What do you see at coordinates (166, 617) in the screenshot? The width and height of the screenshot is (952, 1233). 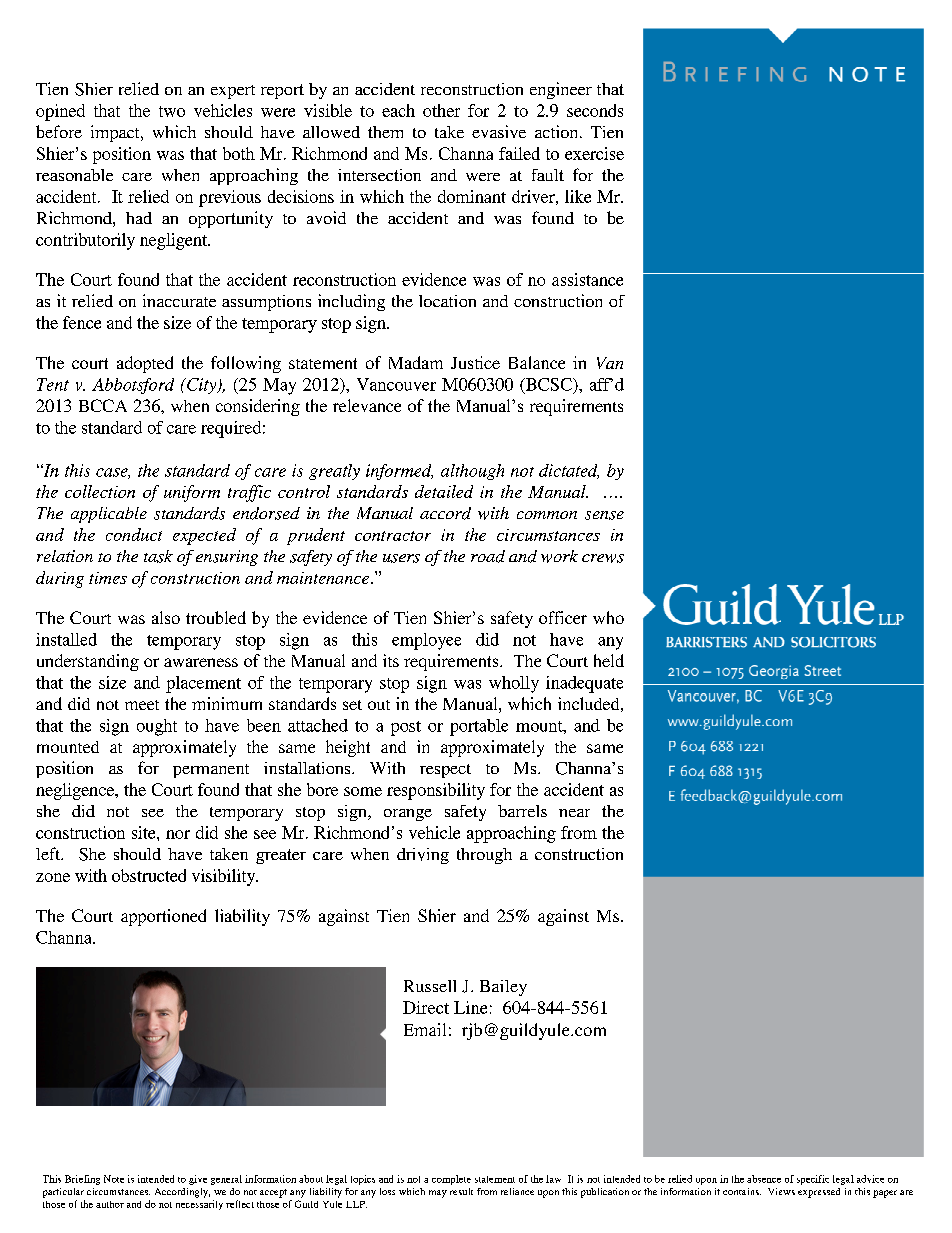 I see `also` at bounding box center [166, 617].
